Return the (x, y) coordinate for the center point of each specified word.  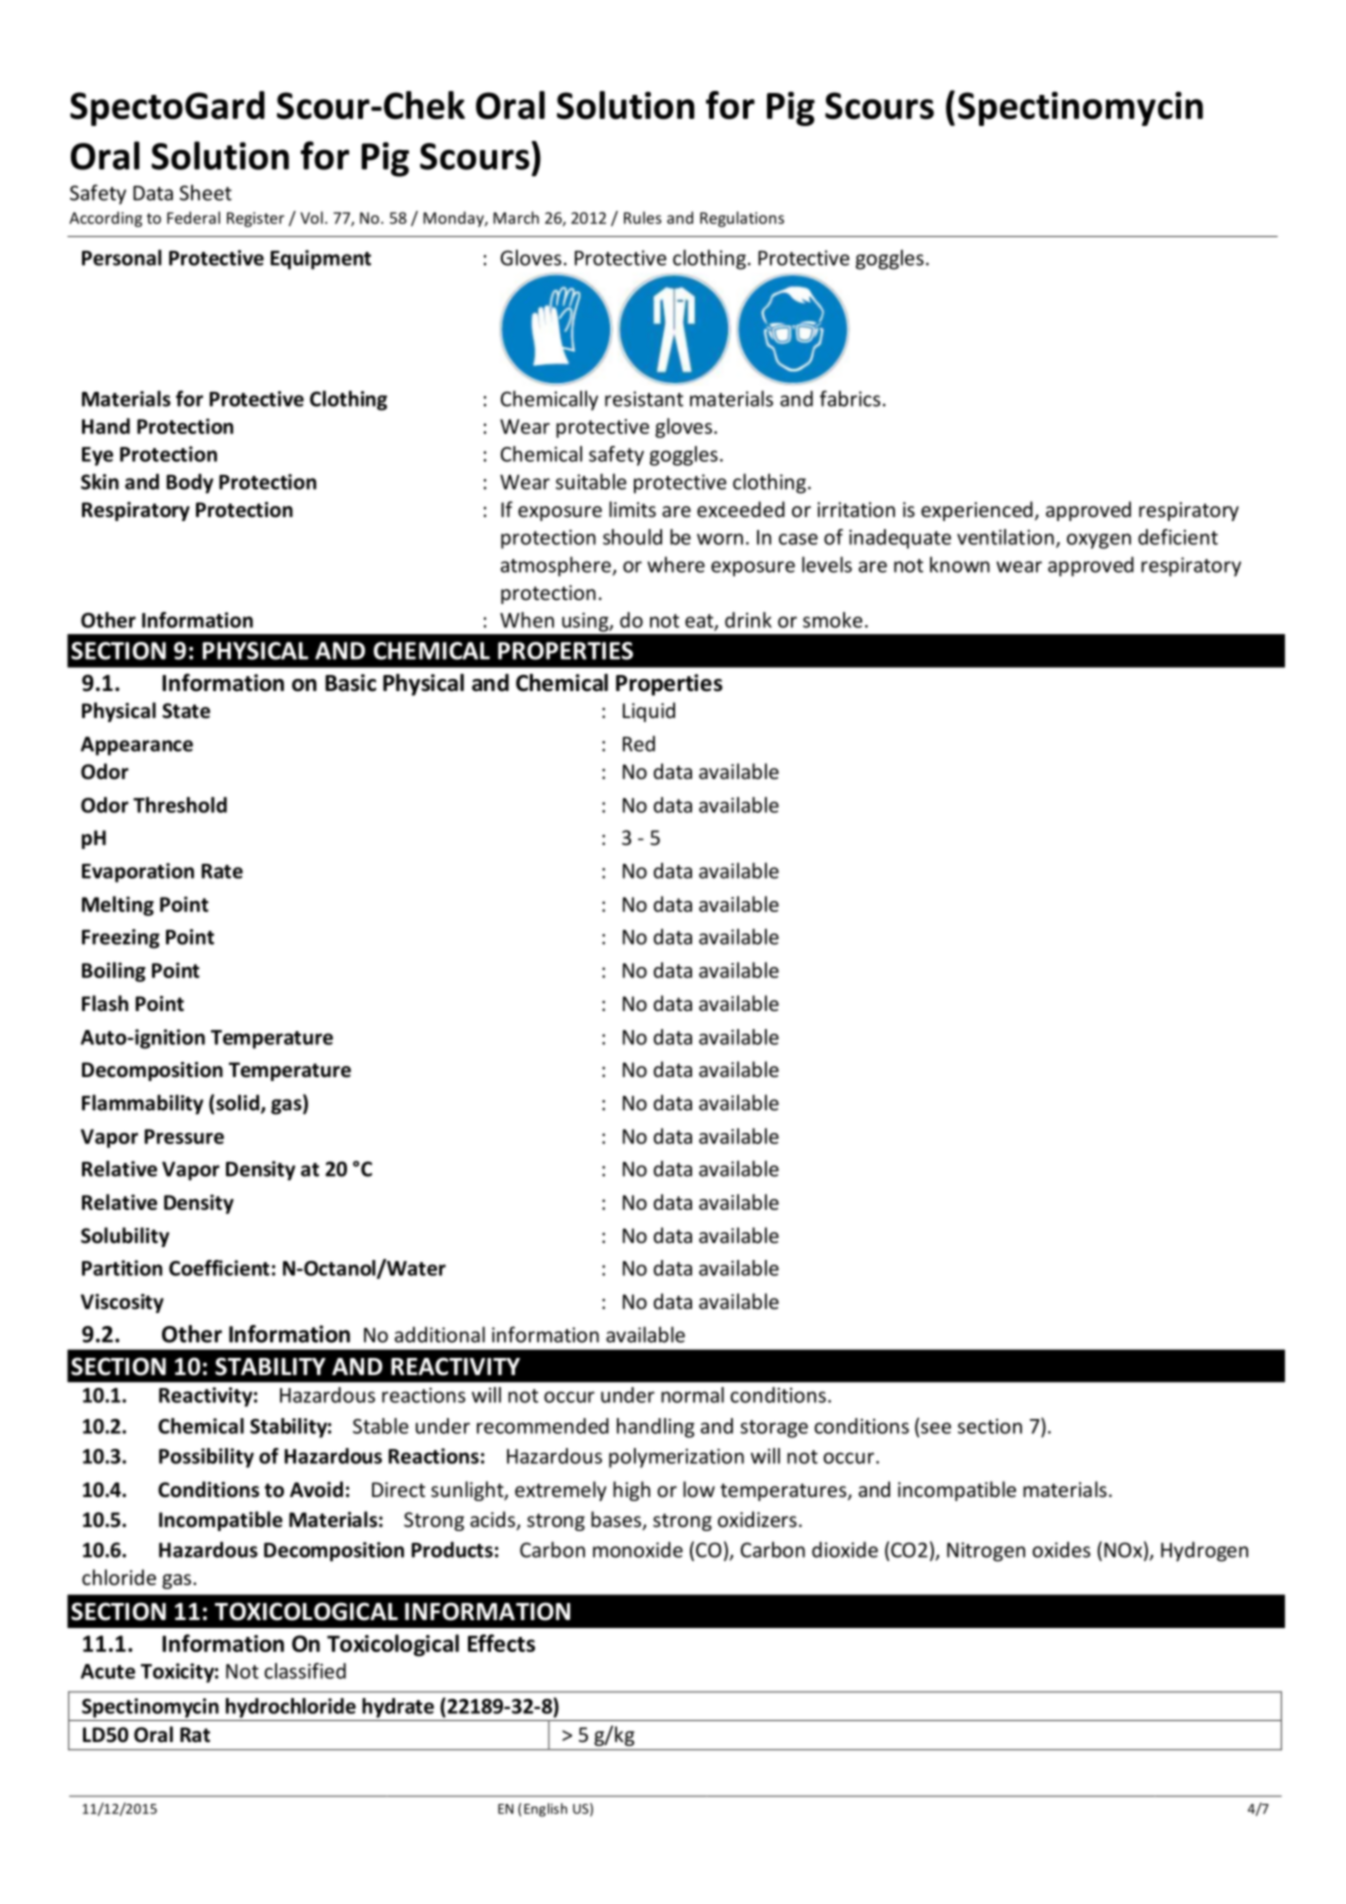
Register (255, 219)
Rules (643, 217)
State (186, 711)
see (936, 1428)
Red (639, 744)
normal (692, 1395)
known (960, 564)
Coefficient (219, 1268)
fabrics (850, 398)
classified (305, 1671)
